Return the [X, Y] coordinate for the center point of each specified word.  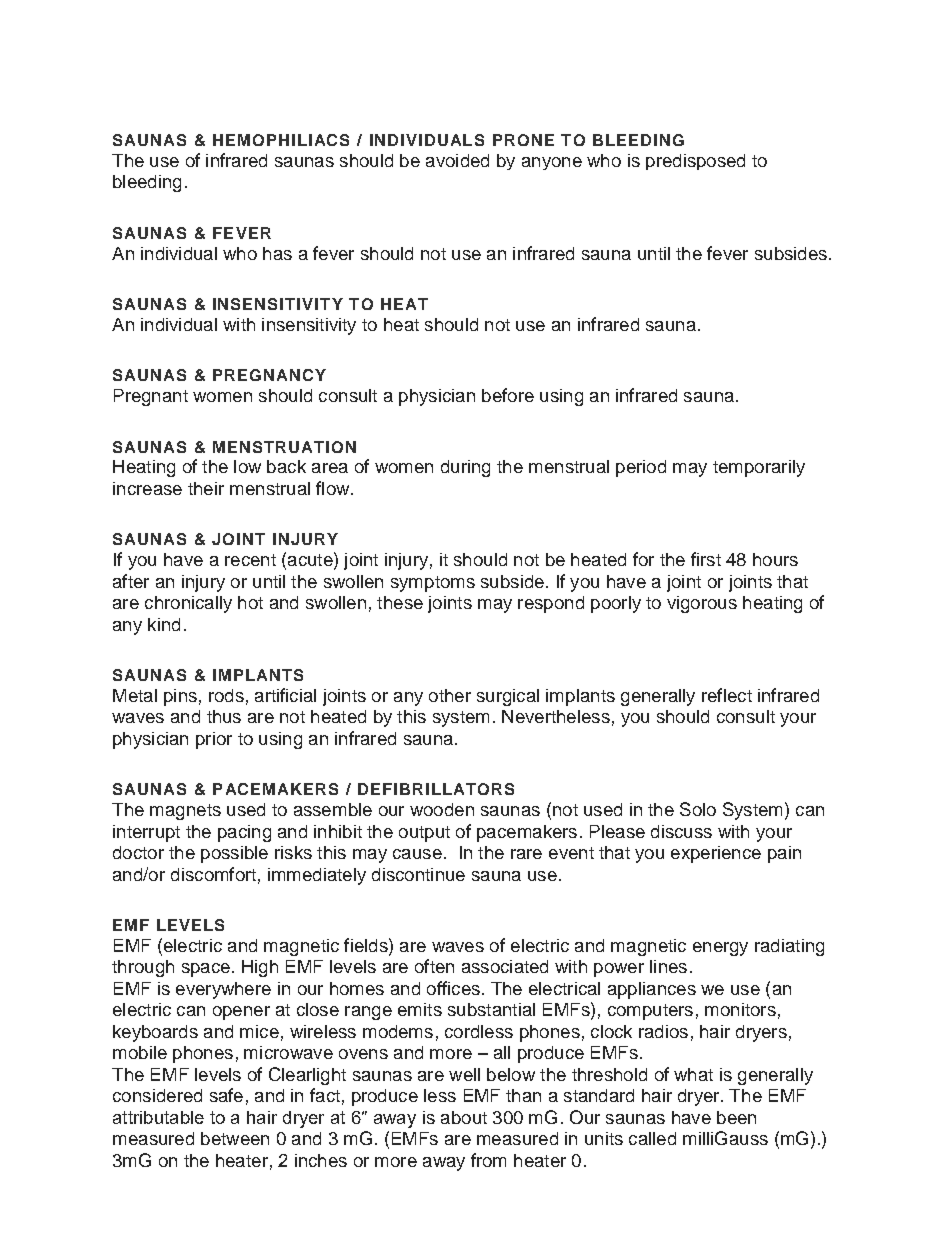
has [277, 253]
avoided [457, 160]
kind [164, 624]
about [464, 1117]
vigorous [702, 604]
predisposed [695, 162]
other [450, 695]
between [235, 1138]
